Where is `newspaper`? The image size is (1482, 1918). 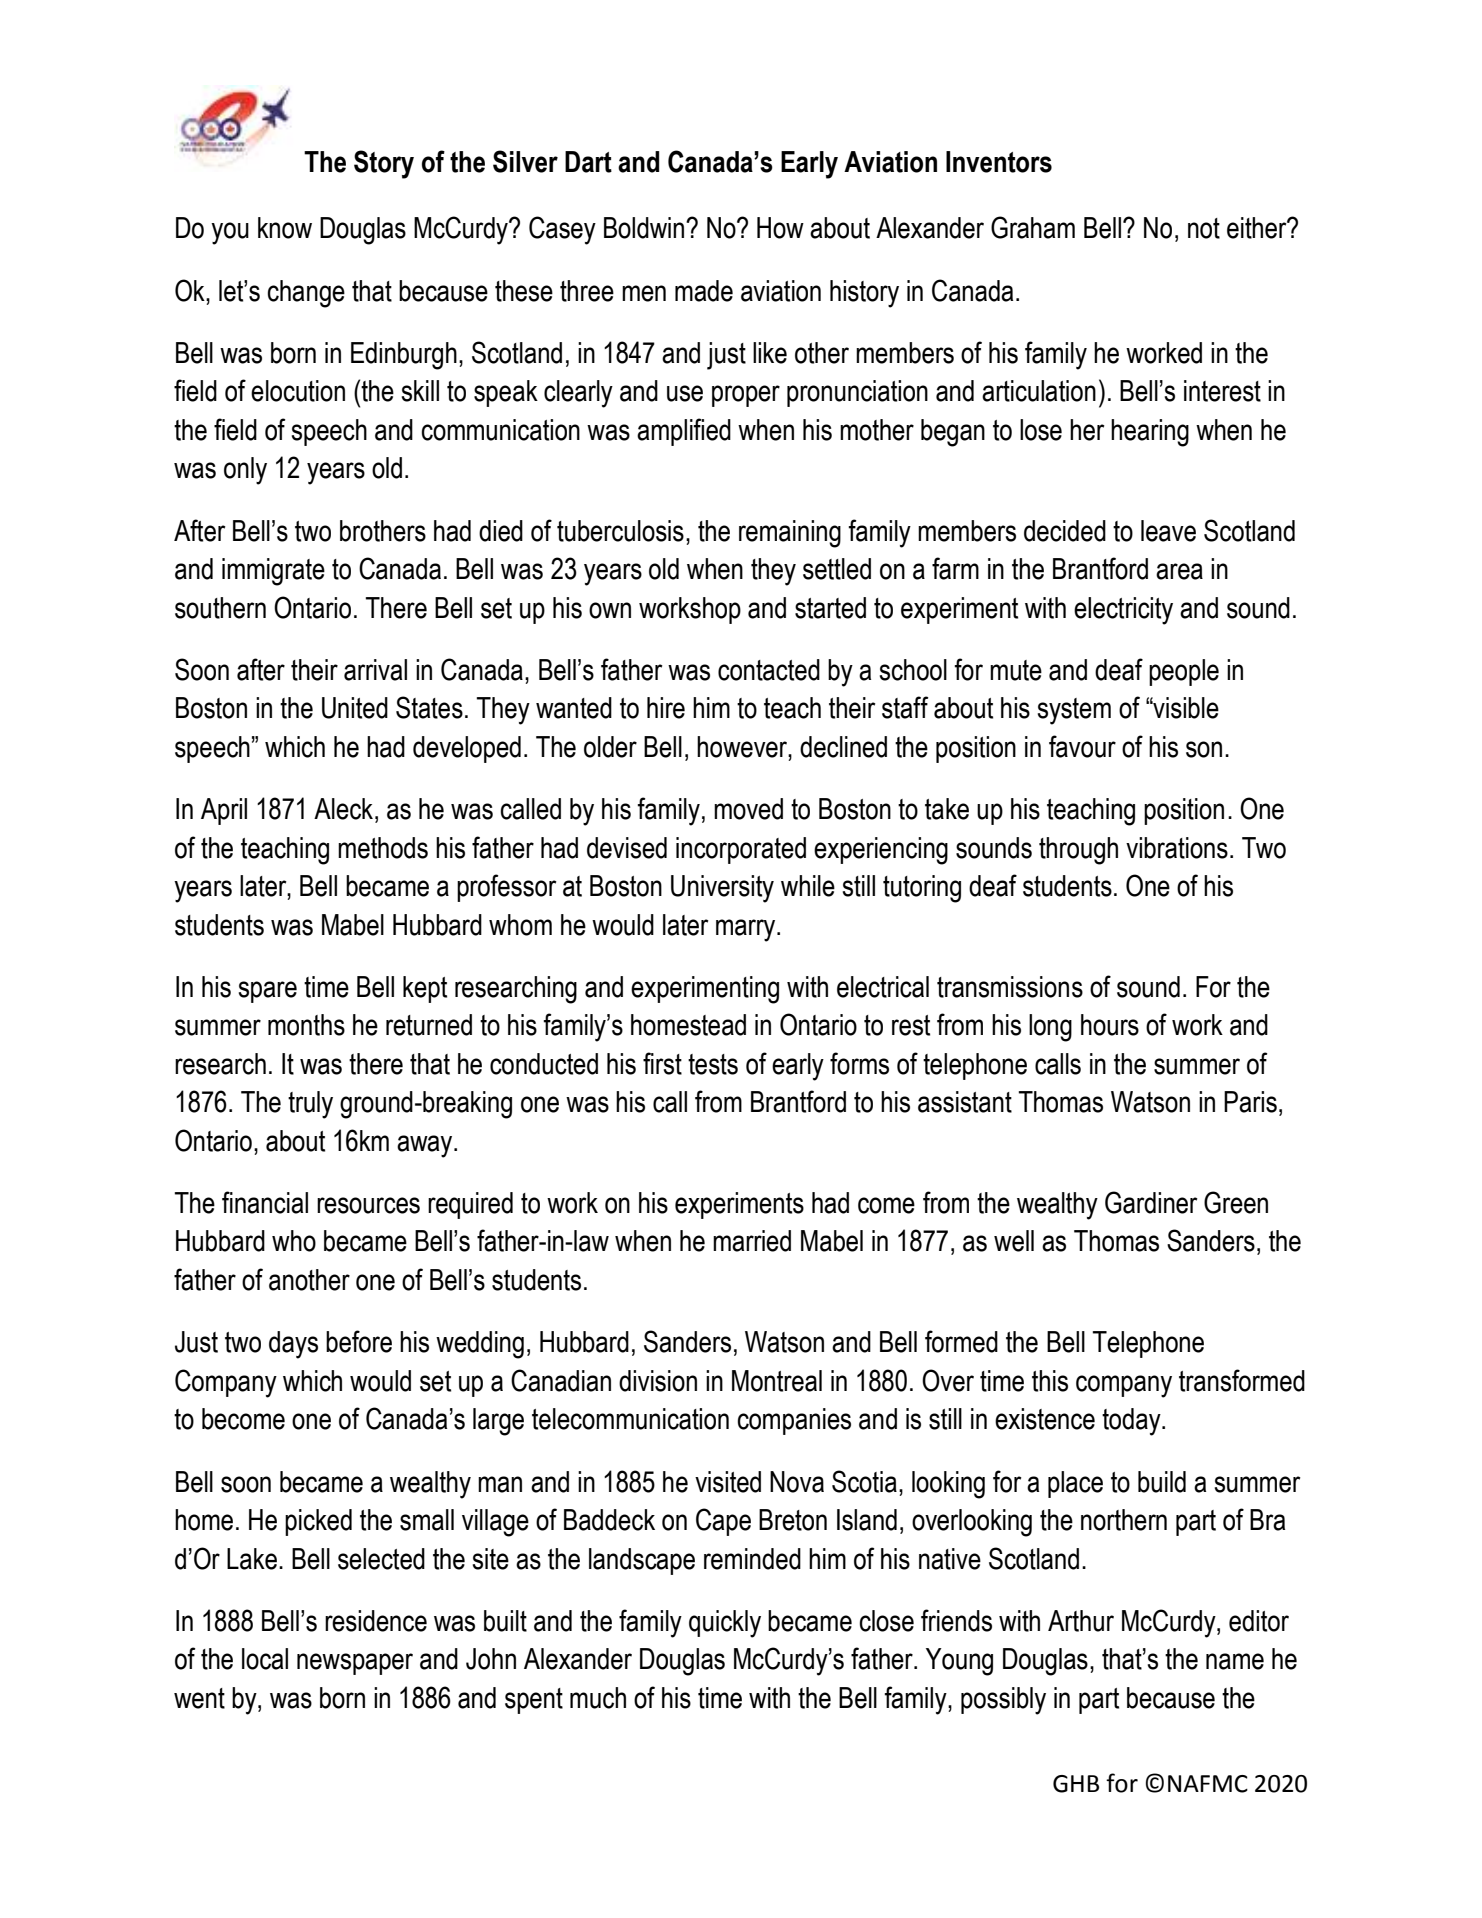
newspaper is located at coordinates (355, 1664).
